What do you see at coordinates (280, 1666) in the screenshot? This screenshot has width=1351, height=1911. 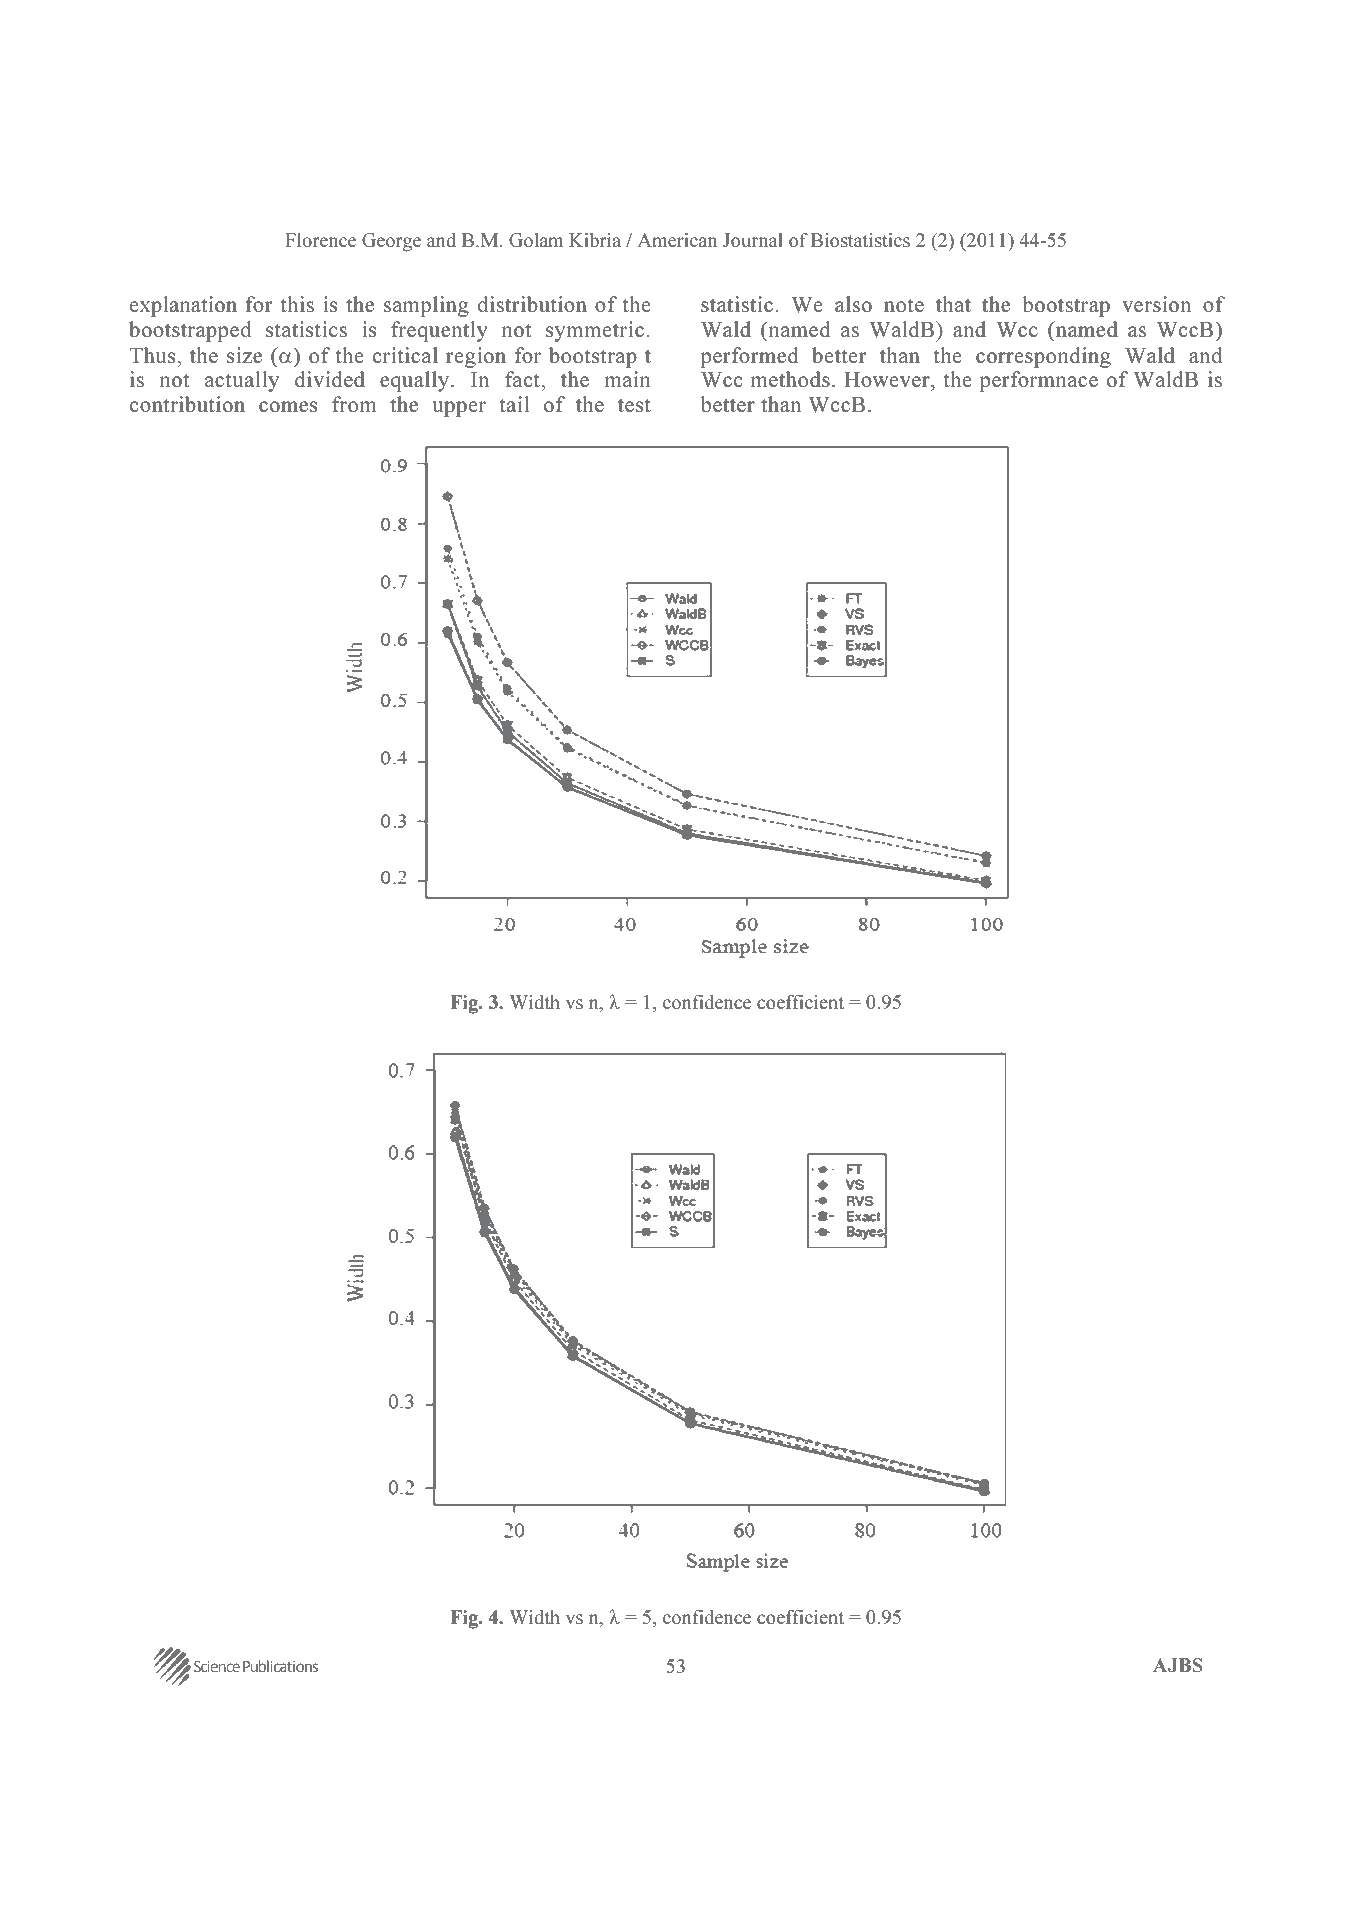 I see `Publications` at bounding box center [280, 1666].
